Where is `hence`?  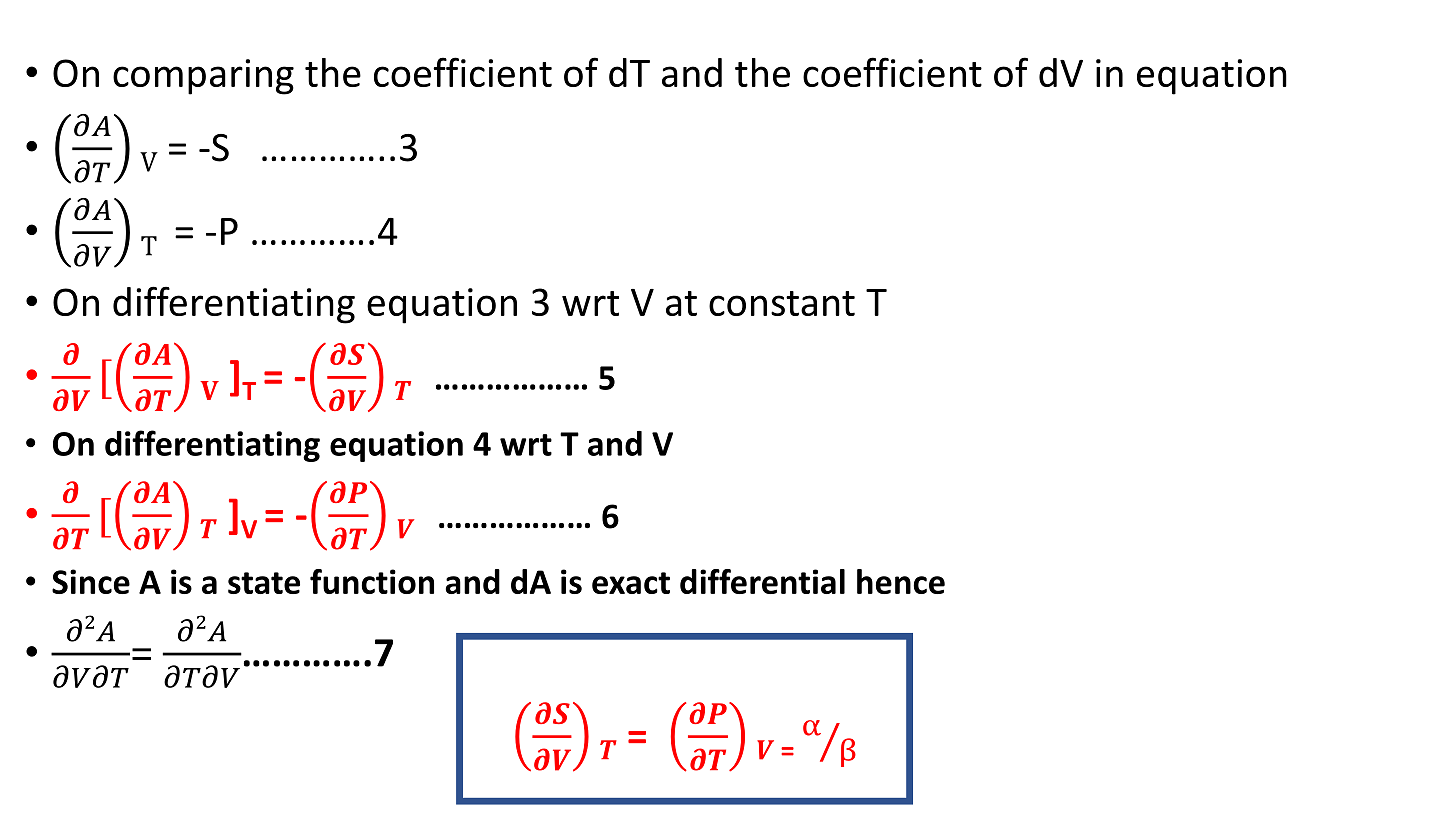
hence is located at coordinates (901, 581).
